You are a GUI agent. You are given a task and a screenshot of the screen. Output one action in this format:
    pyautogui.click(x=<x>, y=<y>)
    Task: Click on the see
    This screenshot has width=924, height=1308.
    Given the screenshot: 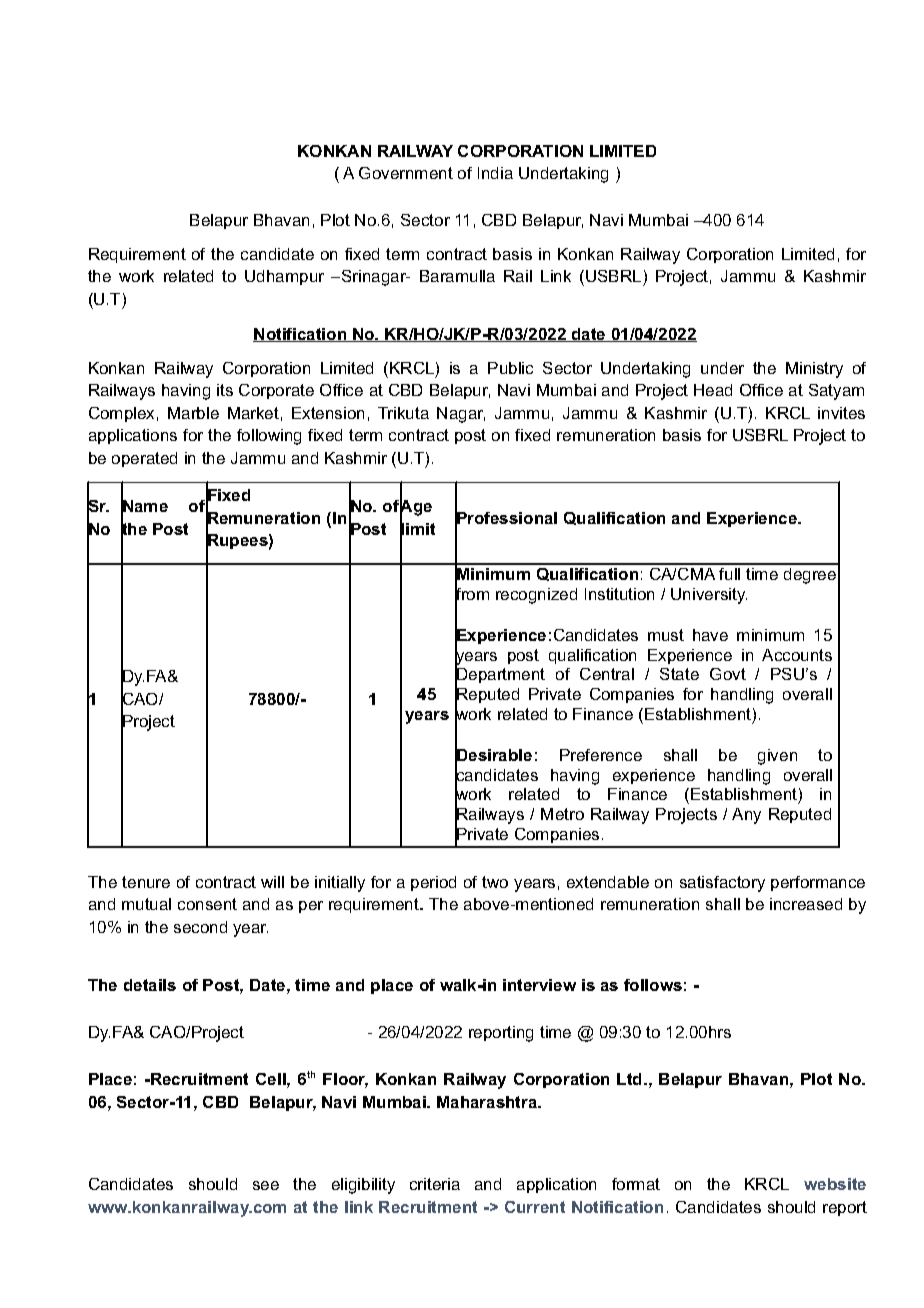 What is the action you would take?
    pyautogui.click(x=266, y=1185)
